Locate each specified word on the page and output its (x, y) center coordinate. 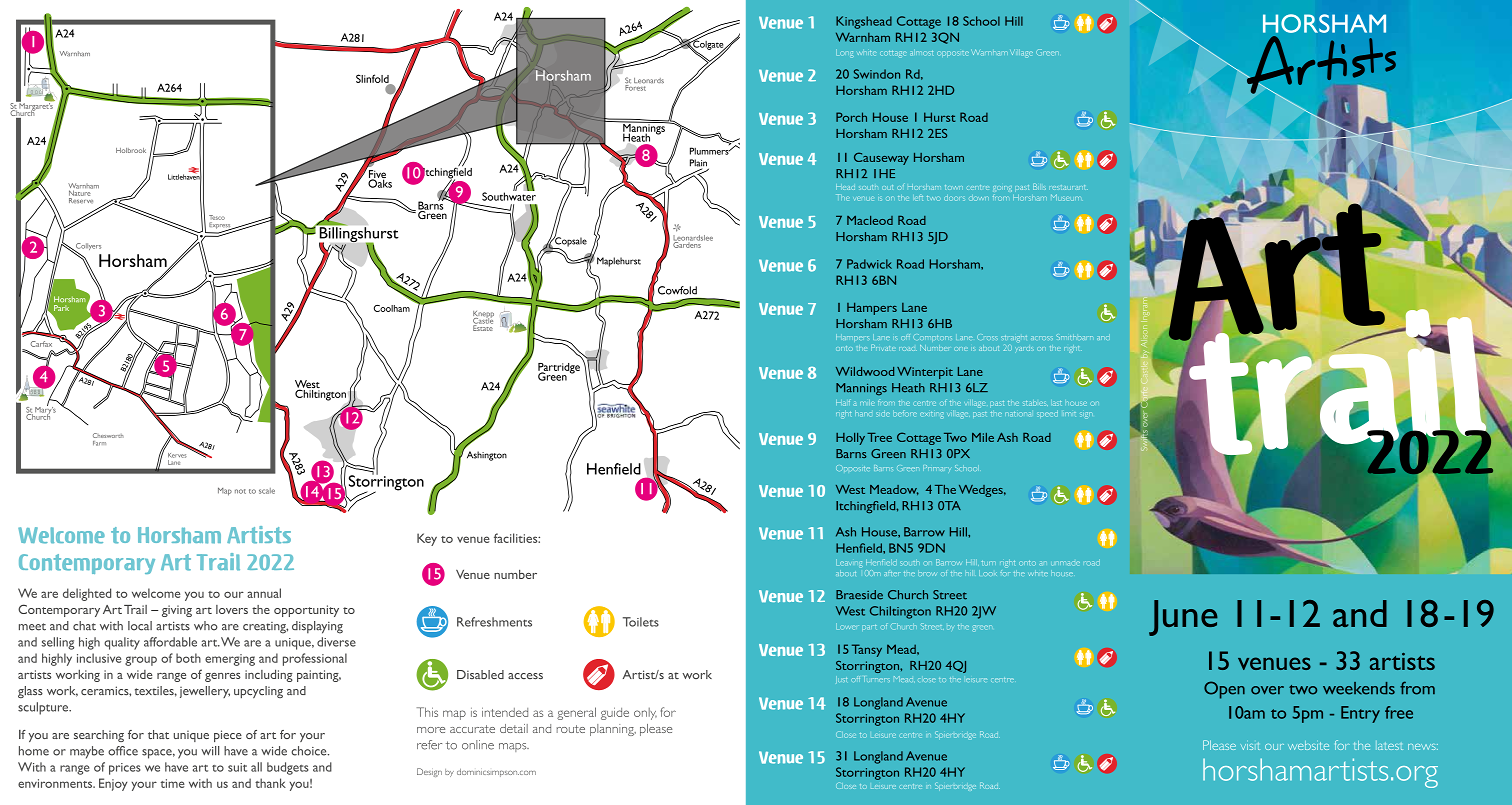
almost (922, 52)
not (240, 491)
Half (843, 403)
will (210, 751)
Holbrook (131, 150)
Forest (636, 86)
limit (1070, 414)
